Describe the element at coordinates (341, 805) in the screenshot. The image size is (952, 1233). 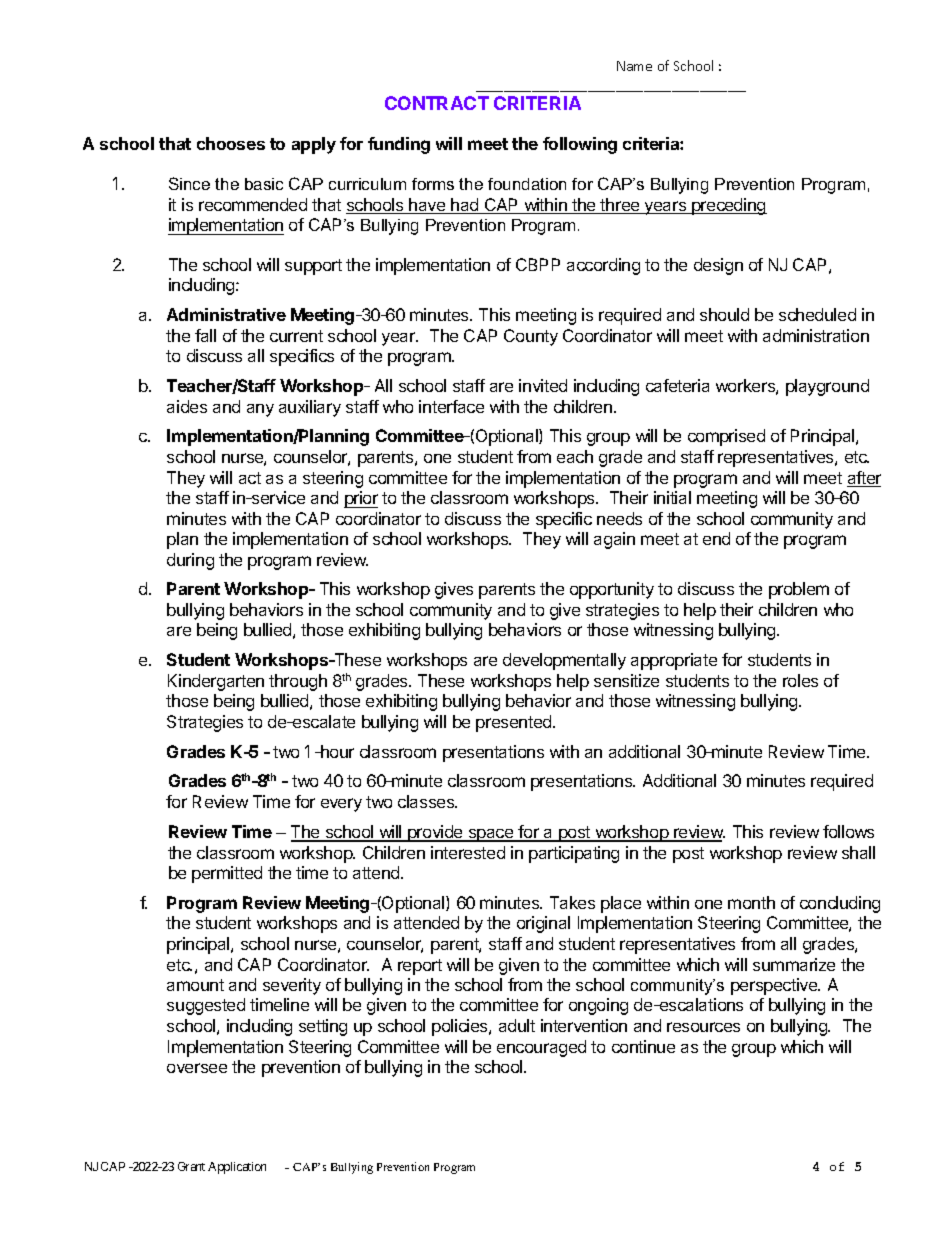
I see `every` at that location.
